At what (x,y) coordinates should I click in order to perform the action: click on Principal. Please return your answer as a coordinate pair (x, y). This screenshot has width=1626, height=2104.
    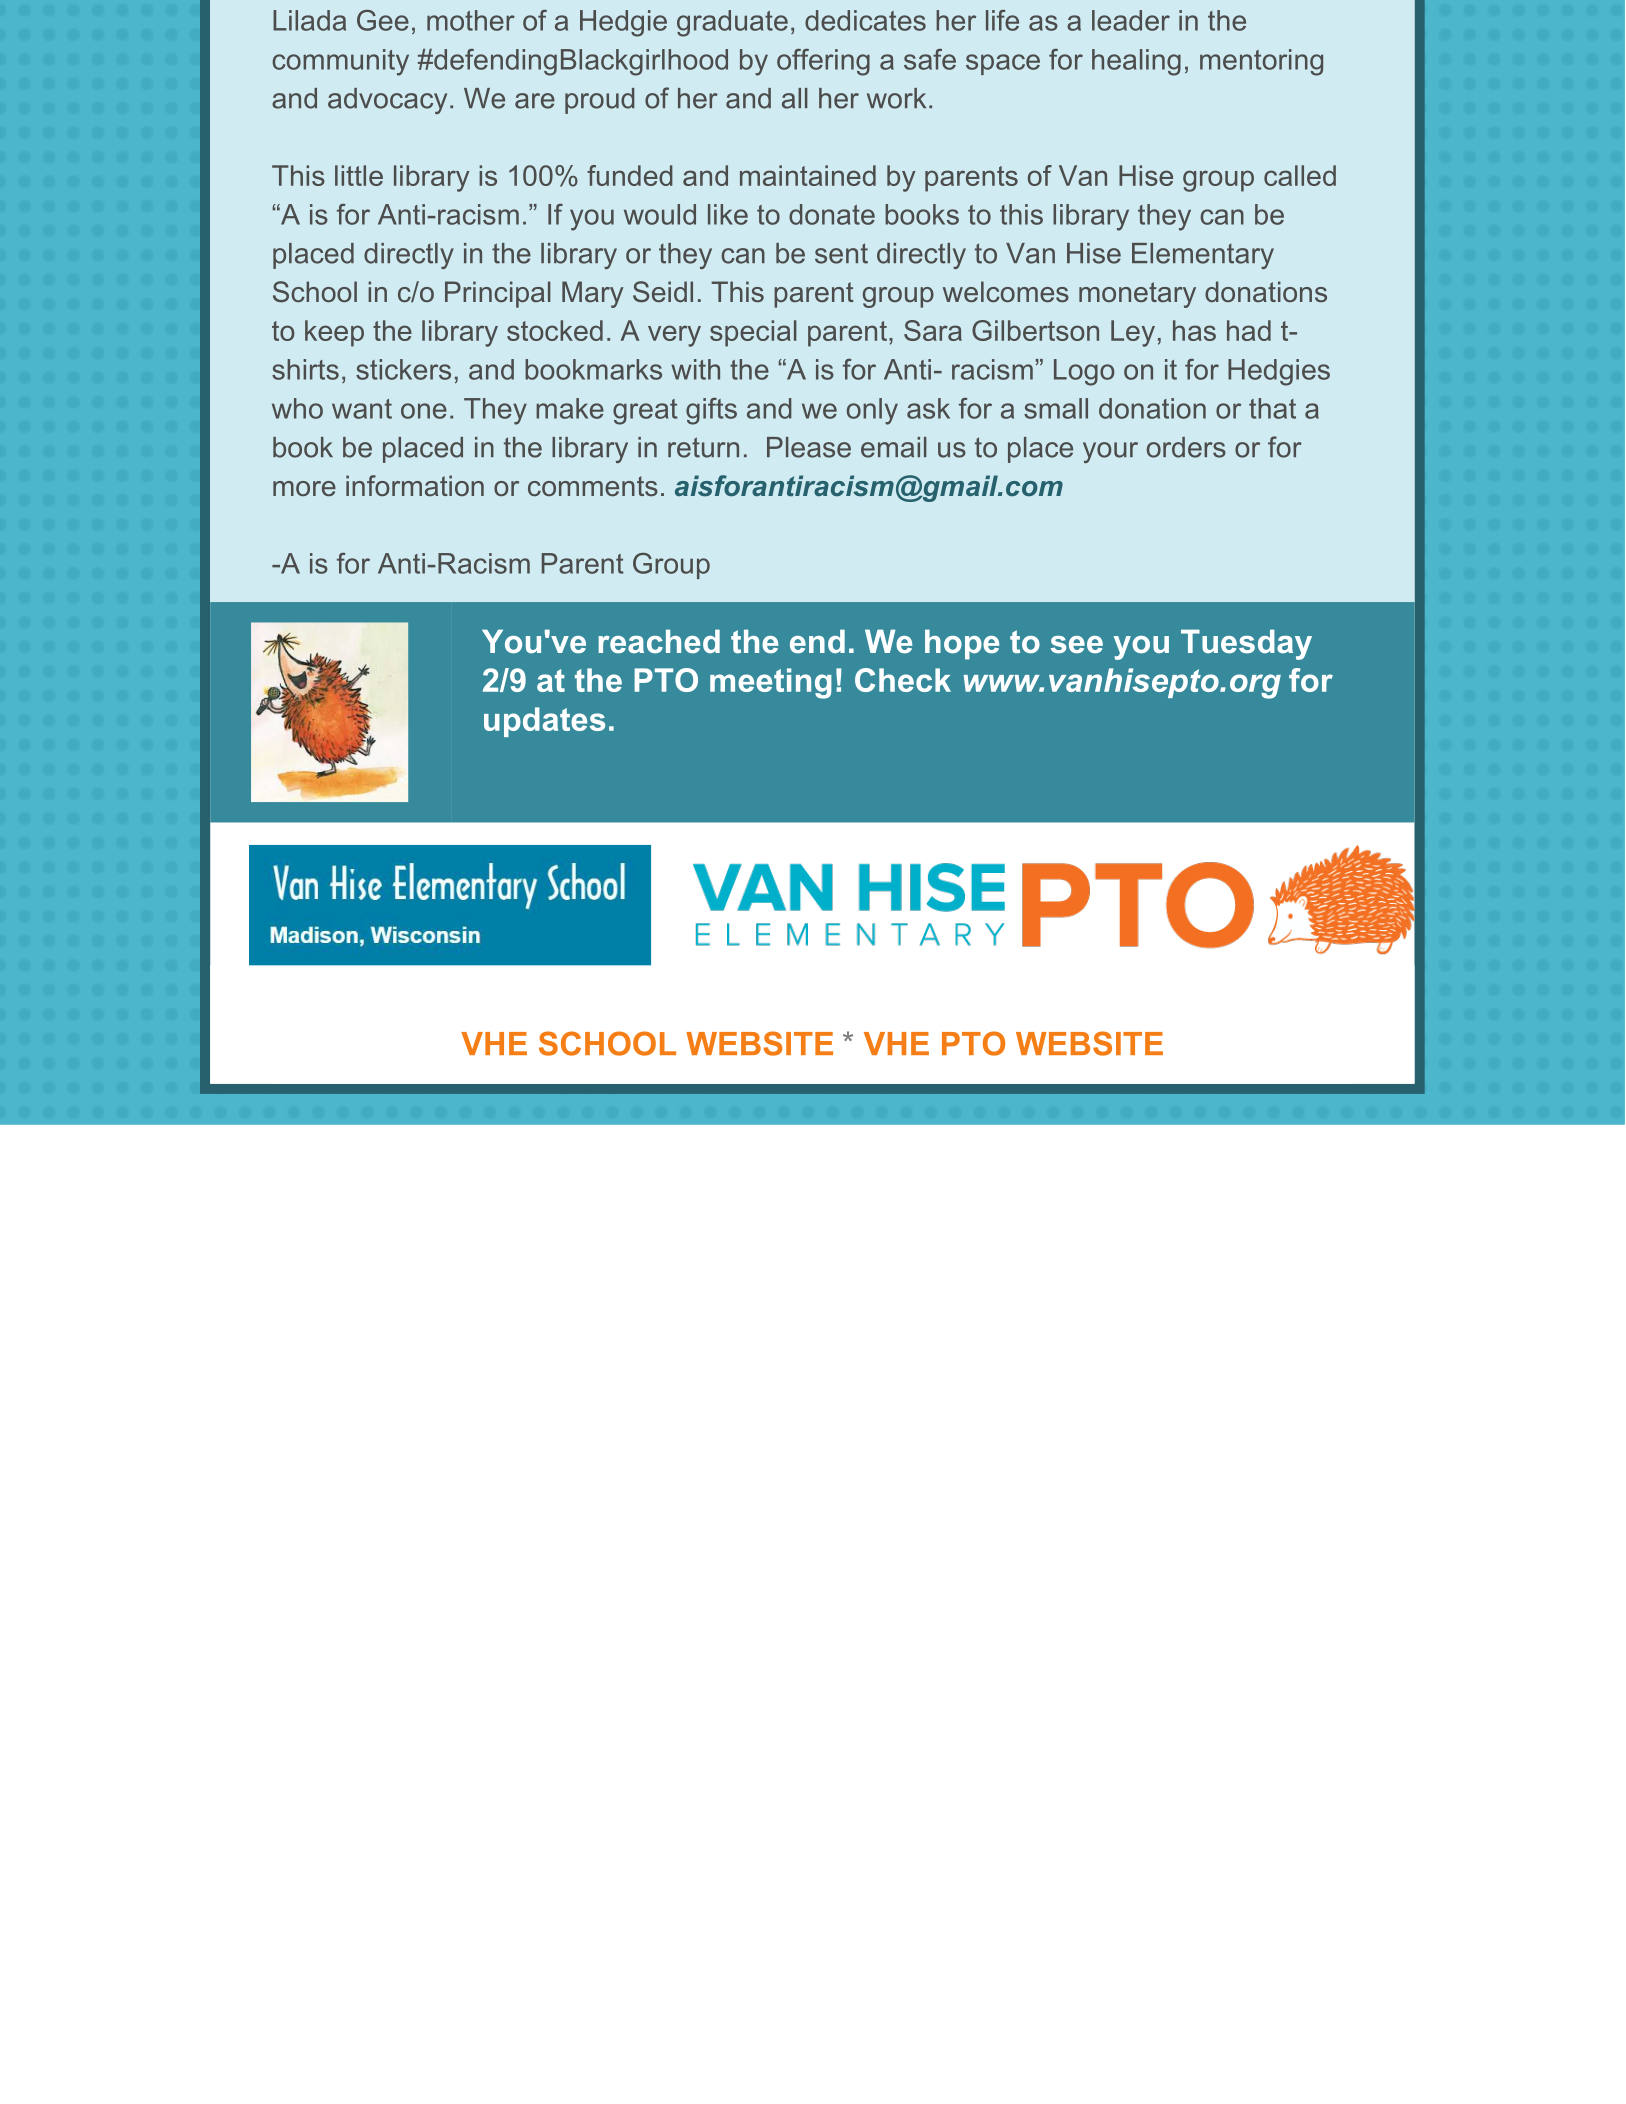
    Looking at the image, I should click on (498, 294).
